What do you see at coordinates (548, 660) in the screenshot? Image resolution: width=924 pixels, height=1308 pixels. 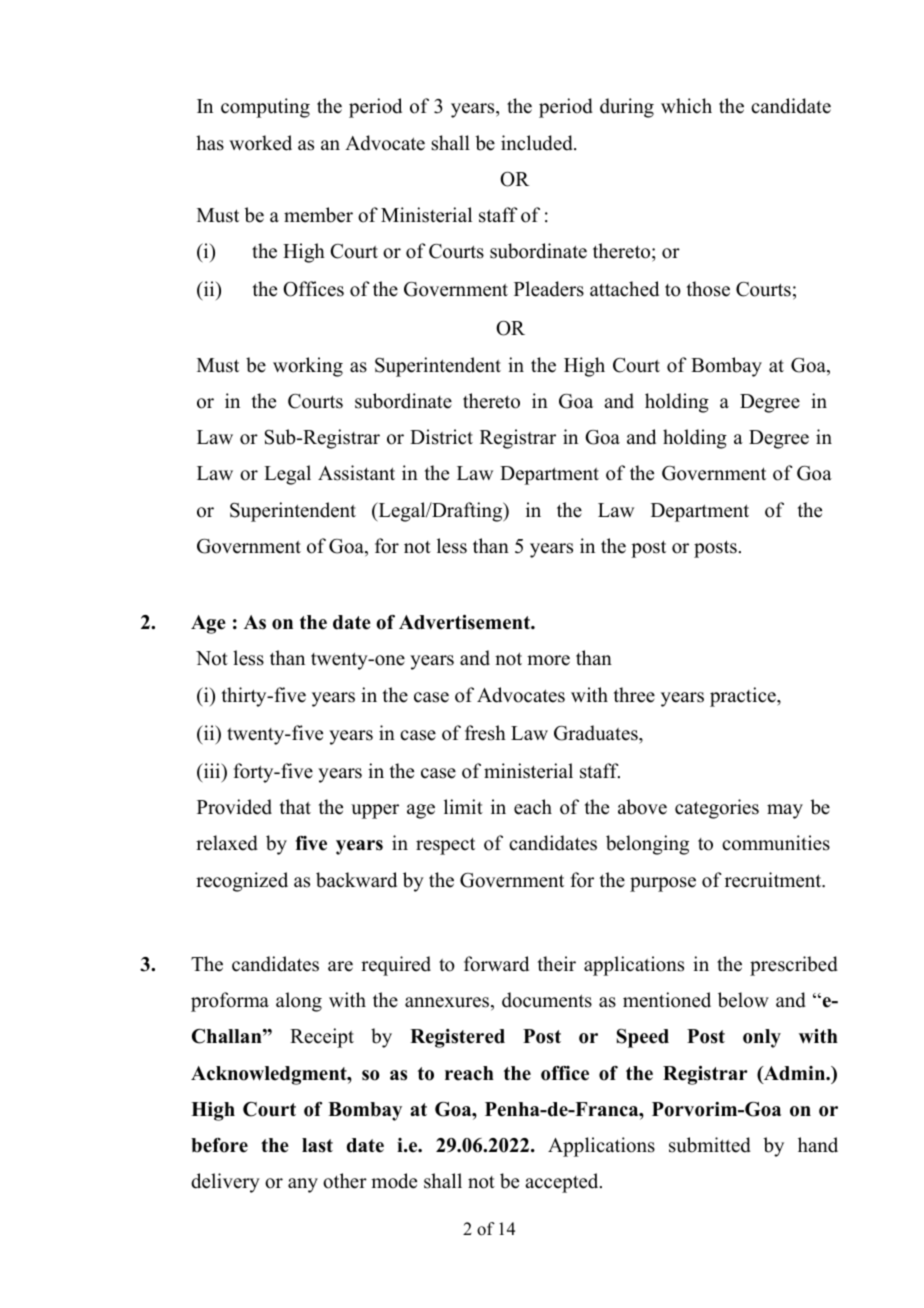 I see `more` at bounding box center [548, 660].
